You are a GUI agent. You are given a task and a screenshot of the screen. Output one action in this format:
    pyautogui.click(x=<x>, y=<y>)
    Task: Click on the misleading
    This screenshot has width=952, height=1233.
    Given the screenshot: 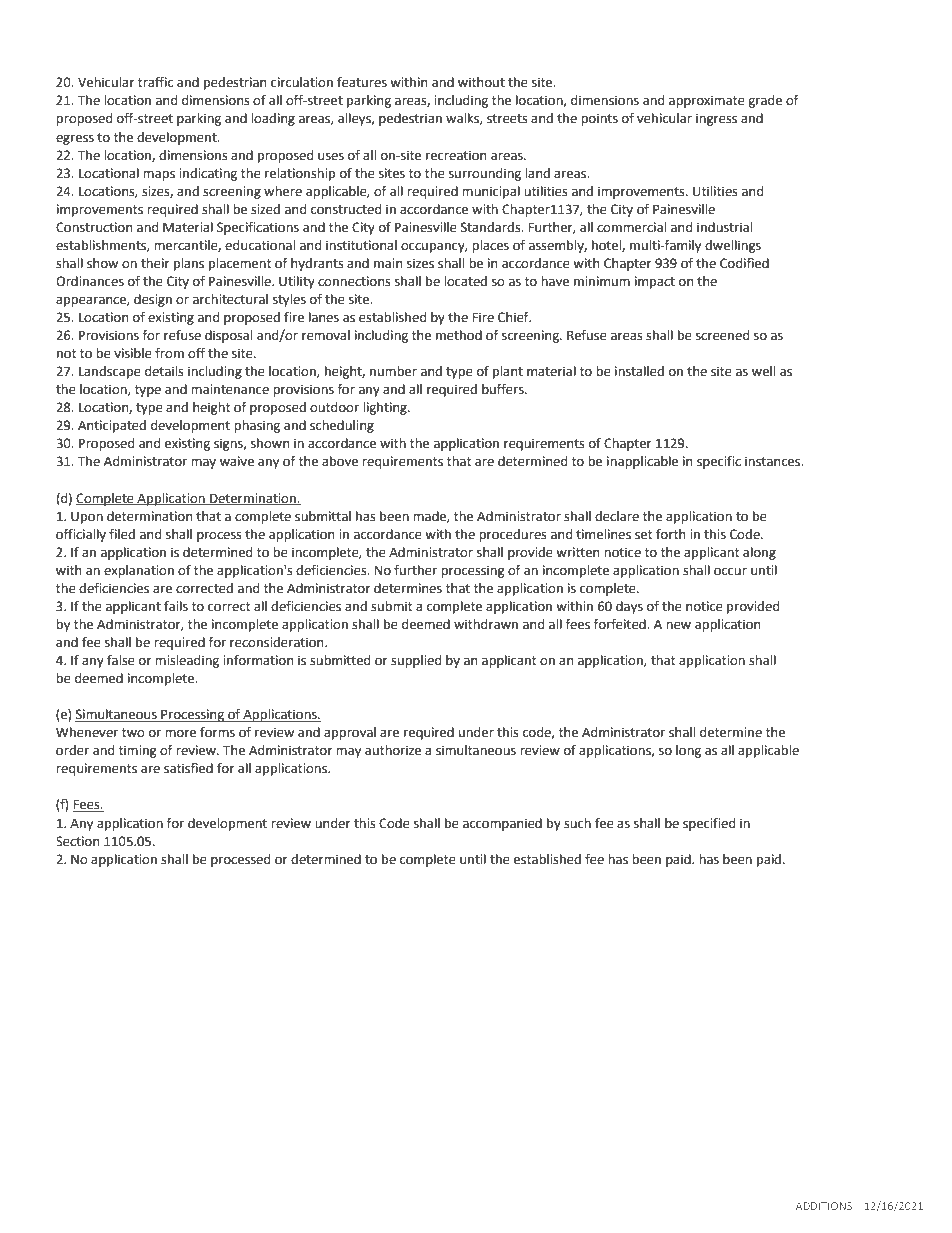 What is the action you would take?
    pyautogui.click(x=187, y=661)
